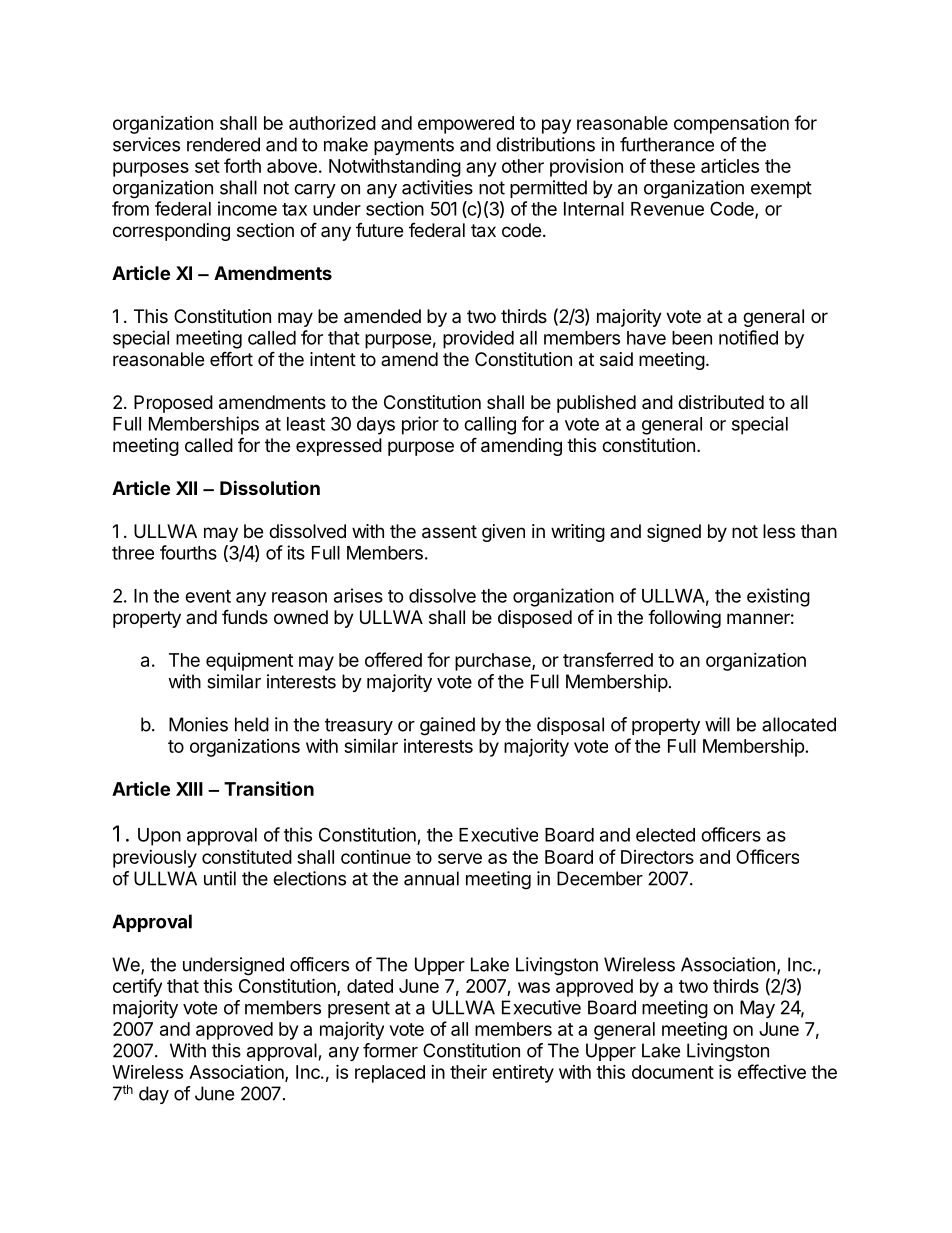  I want to click on certify, so click(137, 987).
